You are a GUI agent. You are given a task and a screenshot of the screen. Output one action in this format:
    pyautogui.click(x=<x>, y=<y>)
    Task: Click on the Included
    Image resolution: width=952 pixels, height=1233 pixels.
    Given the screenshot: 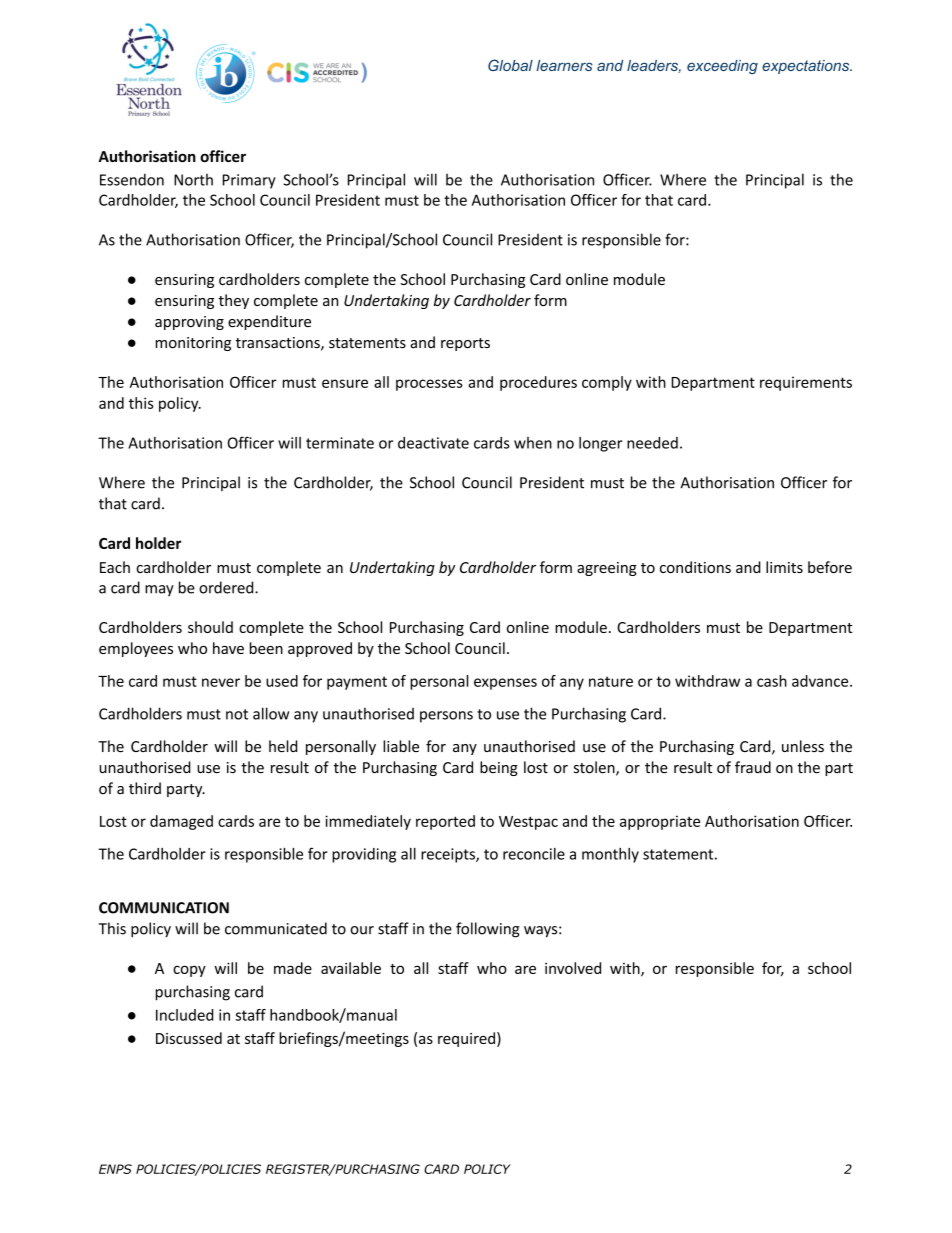 What is the action you would take?
    pyautogui.click(x=184, y=1015)
